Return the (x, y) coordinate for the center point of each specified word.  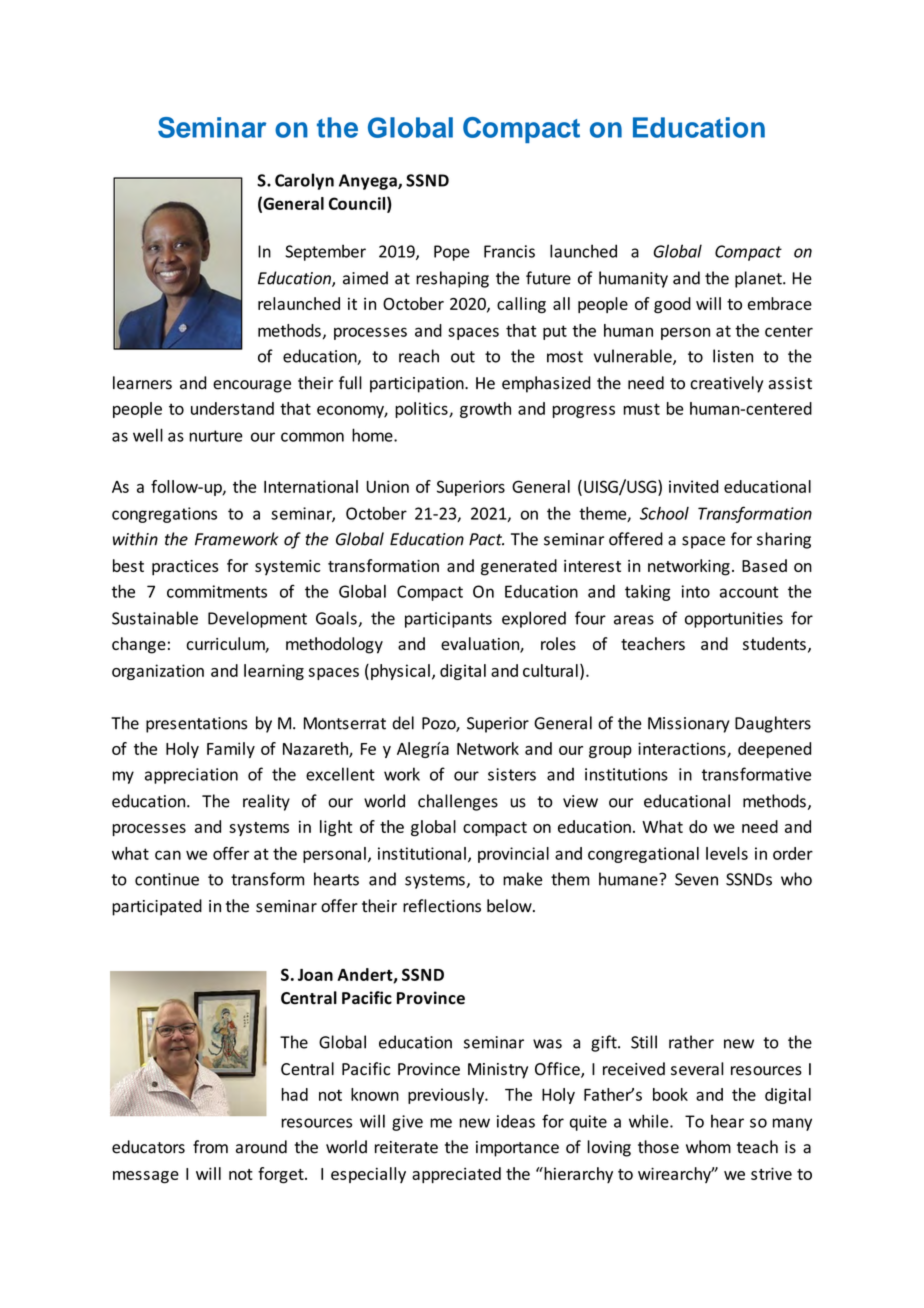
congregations (164, 515)
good (672, 305)
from (210, 1147)
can (168, 855)
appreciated (456, 1175)
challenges (458, 802)
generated (519, 567)
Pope (452, 253)
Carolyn (304, 181)
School (664, 513)
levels (727, 853)
